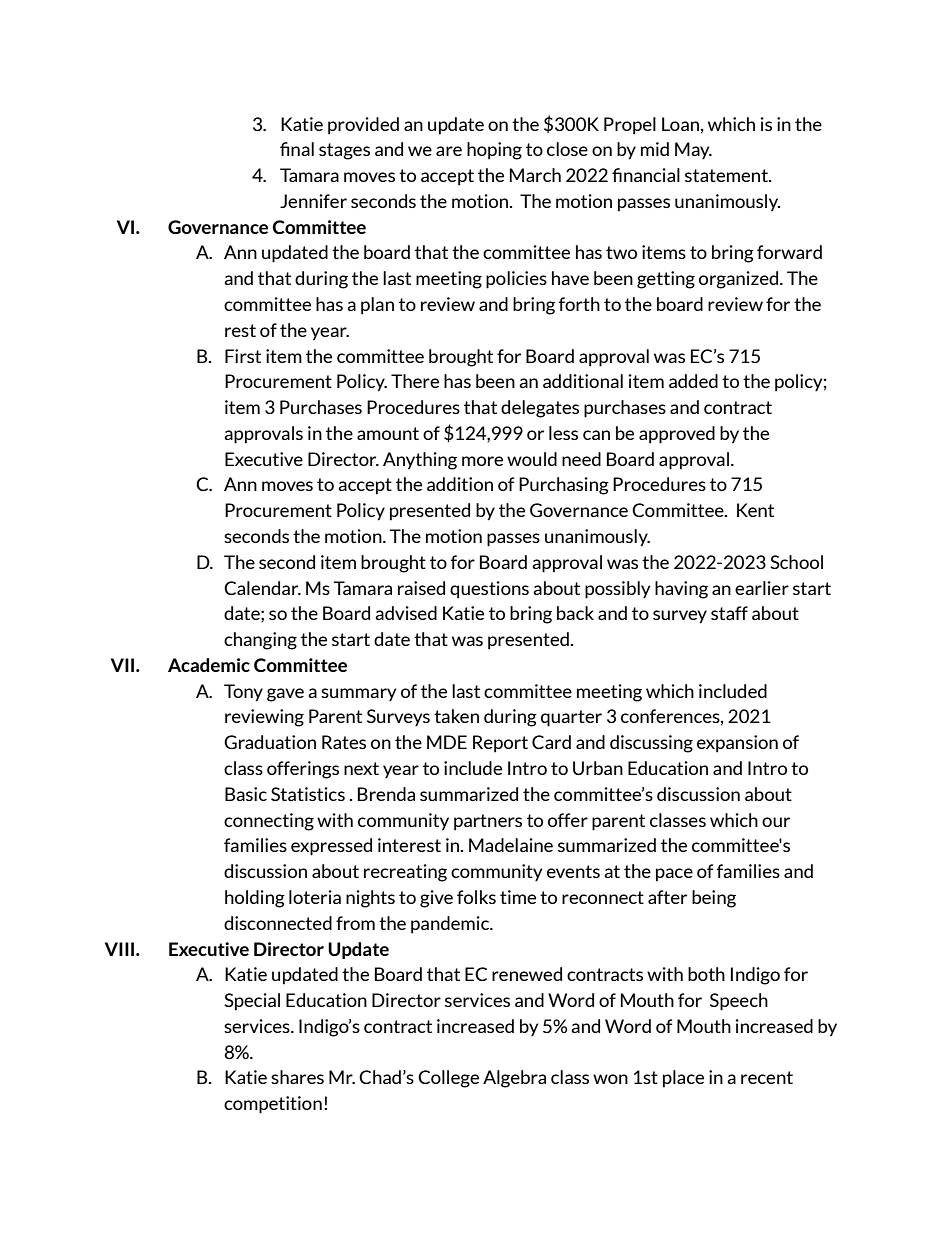 Image resolution: width=952 pixels, height=1233 pixels. Describe the element at coordinates (448, 1079) in the screenshot. I see `College` at that location.
